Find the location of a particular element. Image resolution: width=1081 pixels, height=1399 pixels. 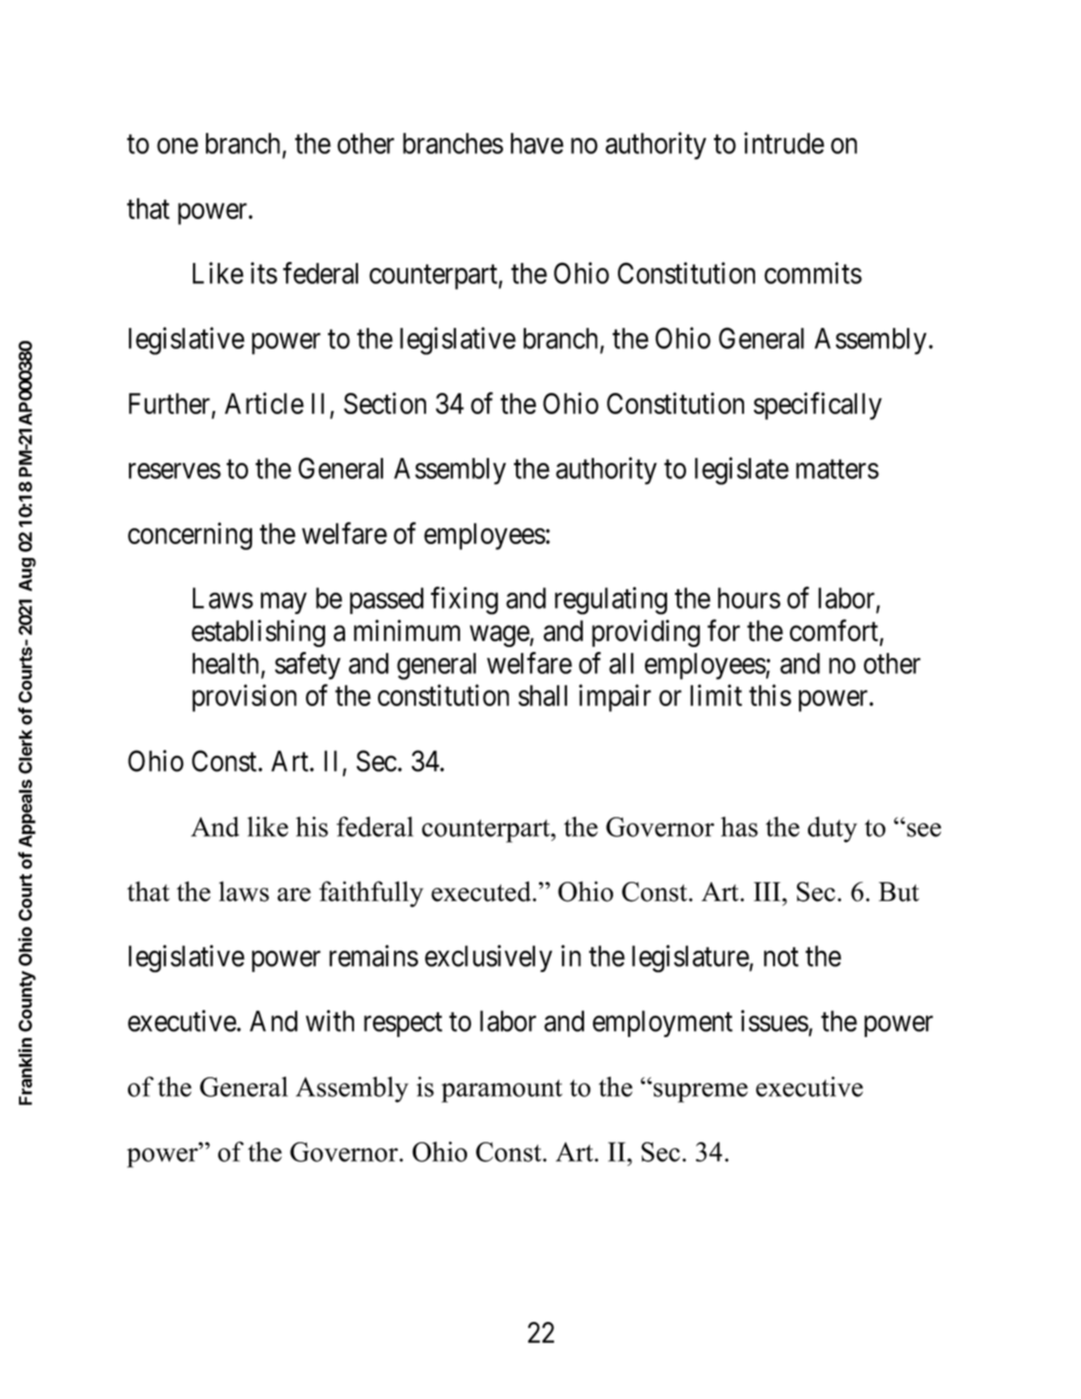

with is located at coordinates (330, 1021).
